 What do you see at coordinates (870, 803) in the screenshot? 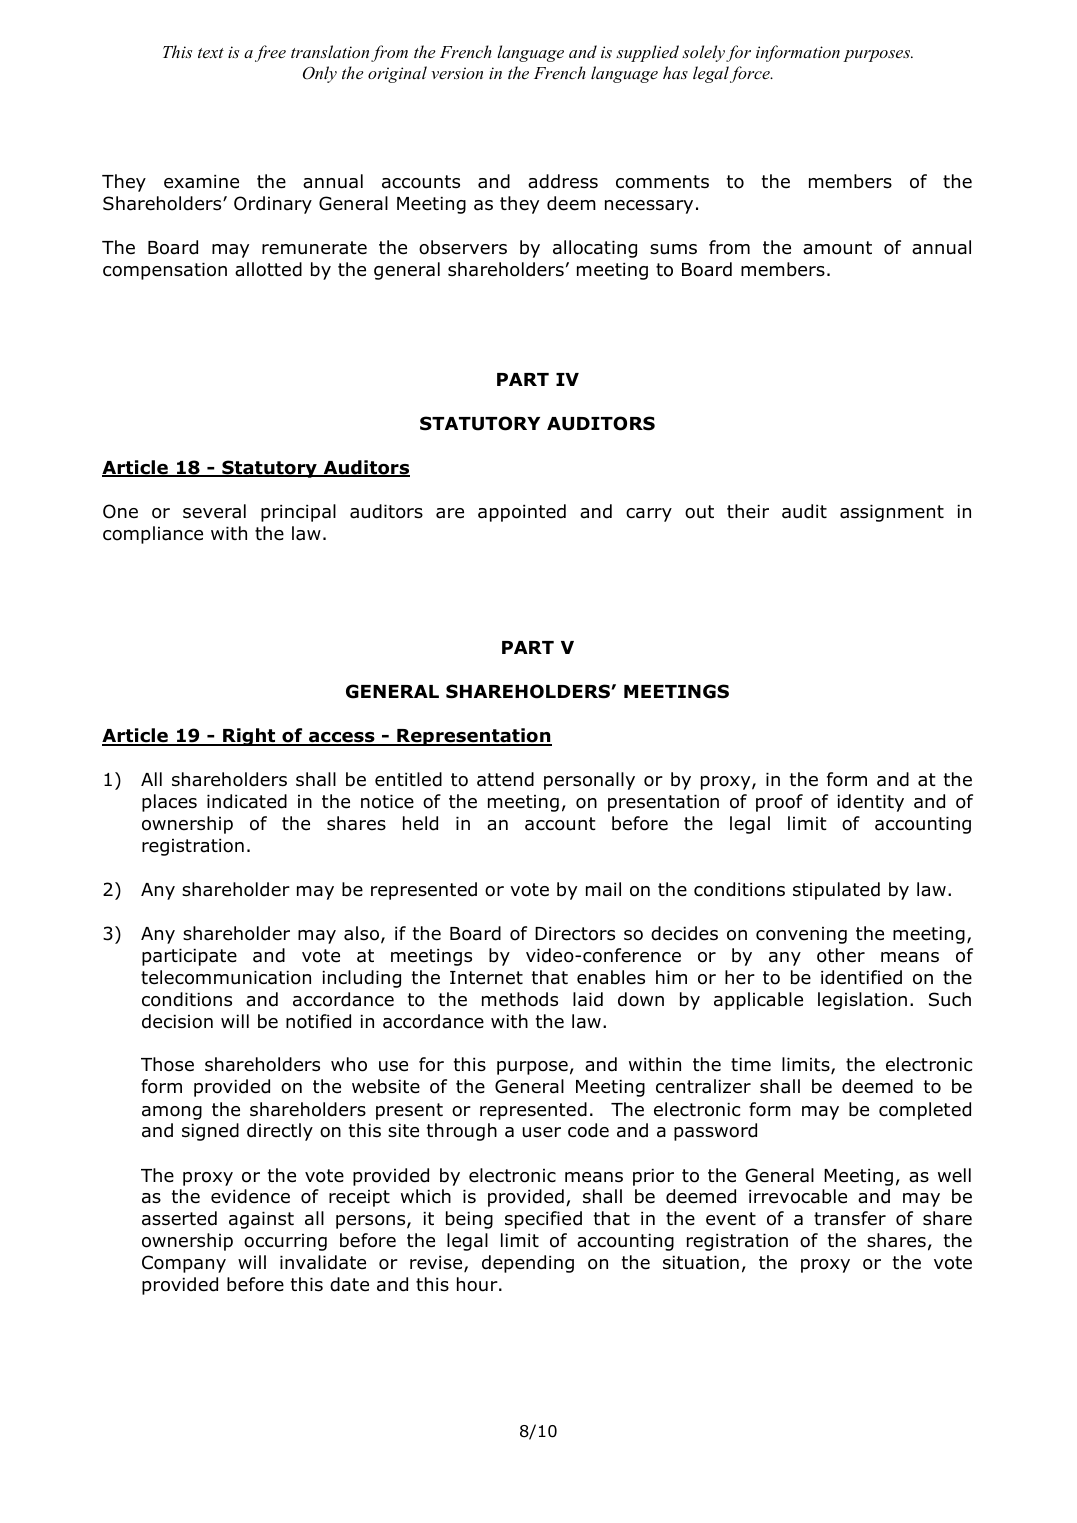
I see `identity` at bounding box center [870, 803].
